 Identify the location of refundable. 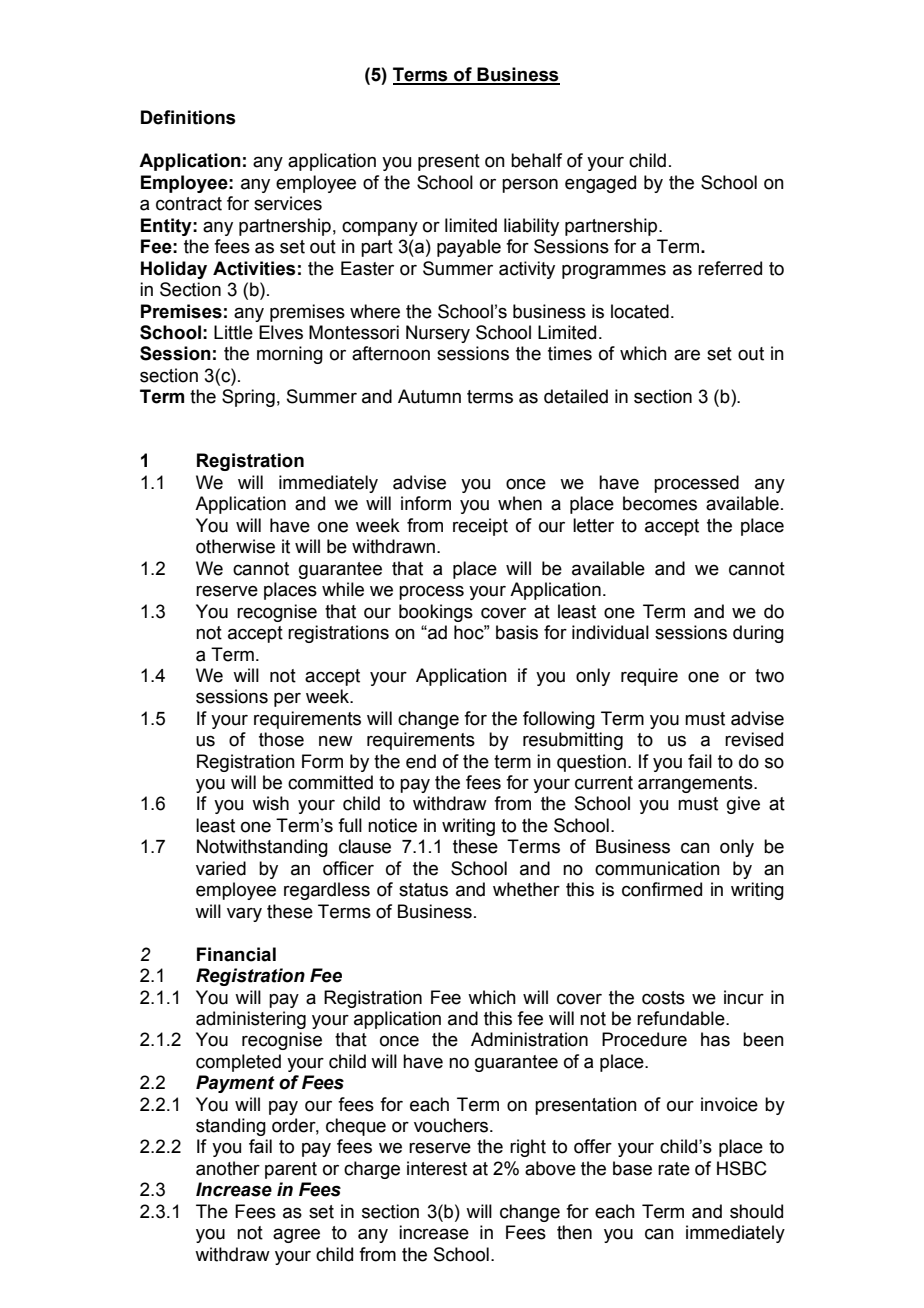
(682, 1018).
